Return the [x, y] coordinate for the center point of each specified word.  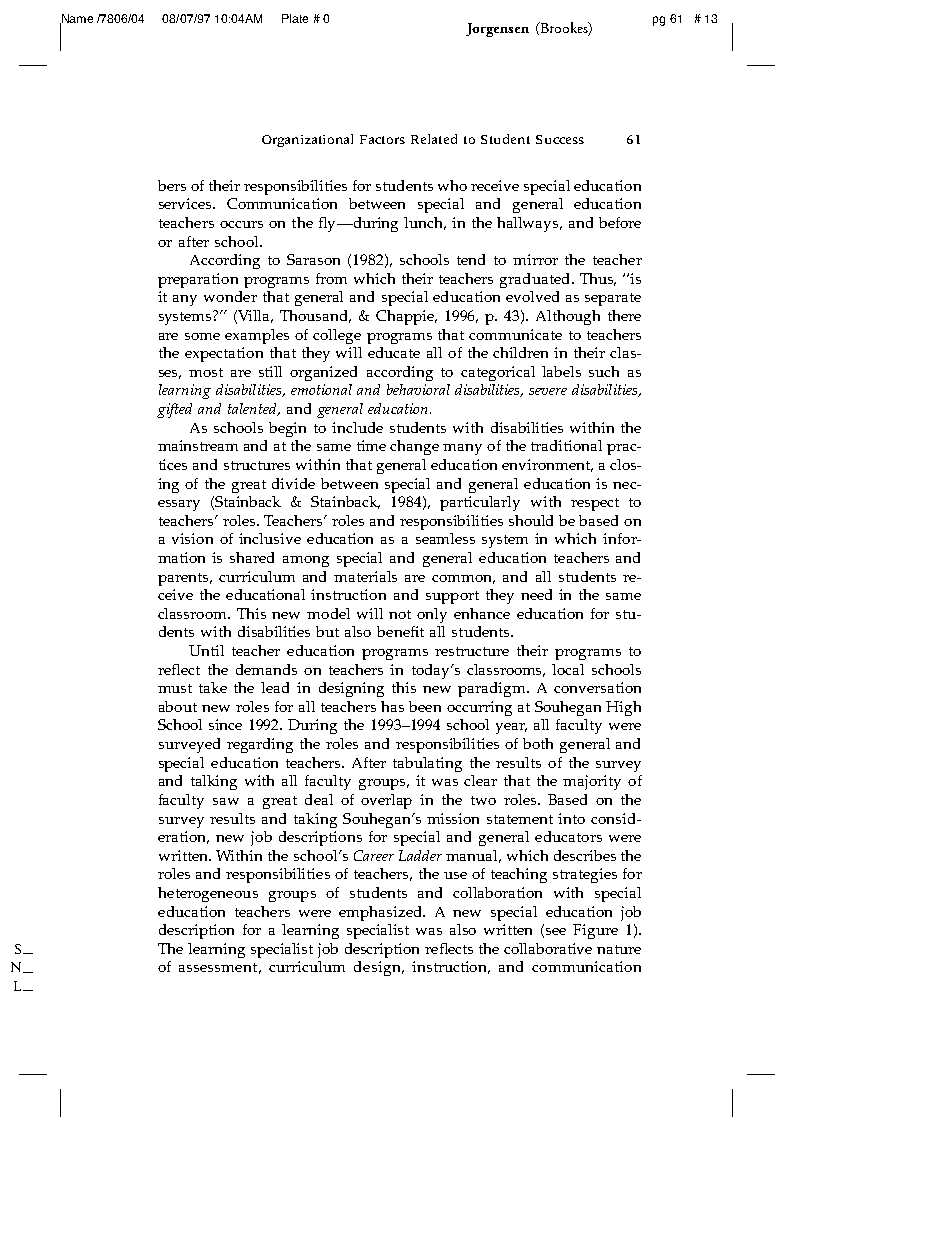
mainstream [198, 445]
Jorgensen [497, 30]
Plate [295, 18]
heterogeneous [208, 894]
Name [76, 20]
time [371, 445]
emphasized [382, 913]
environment [547, 465]
